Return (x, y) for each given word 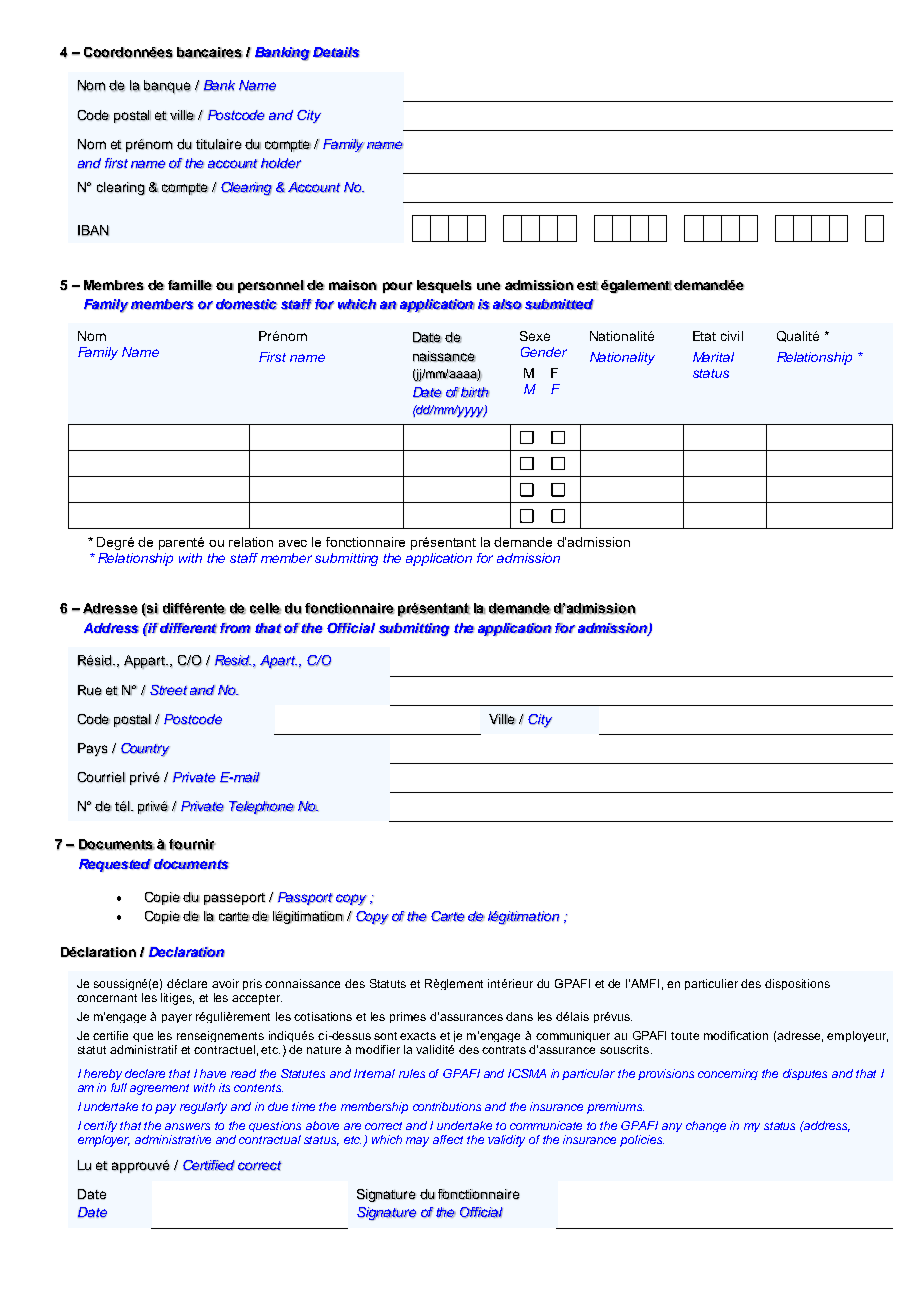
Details (336, 52)
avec (293, 543)
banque (167, 87)
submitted (559, 304)
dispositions (797, 984)
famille (190, 285)
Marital (713, 357)
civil (732, 336)
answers (187, 1126)
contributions (447, 1106)
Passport (305, 899)
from (235, 628)
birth (475, 392)
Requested (115, 865)
